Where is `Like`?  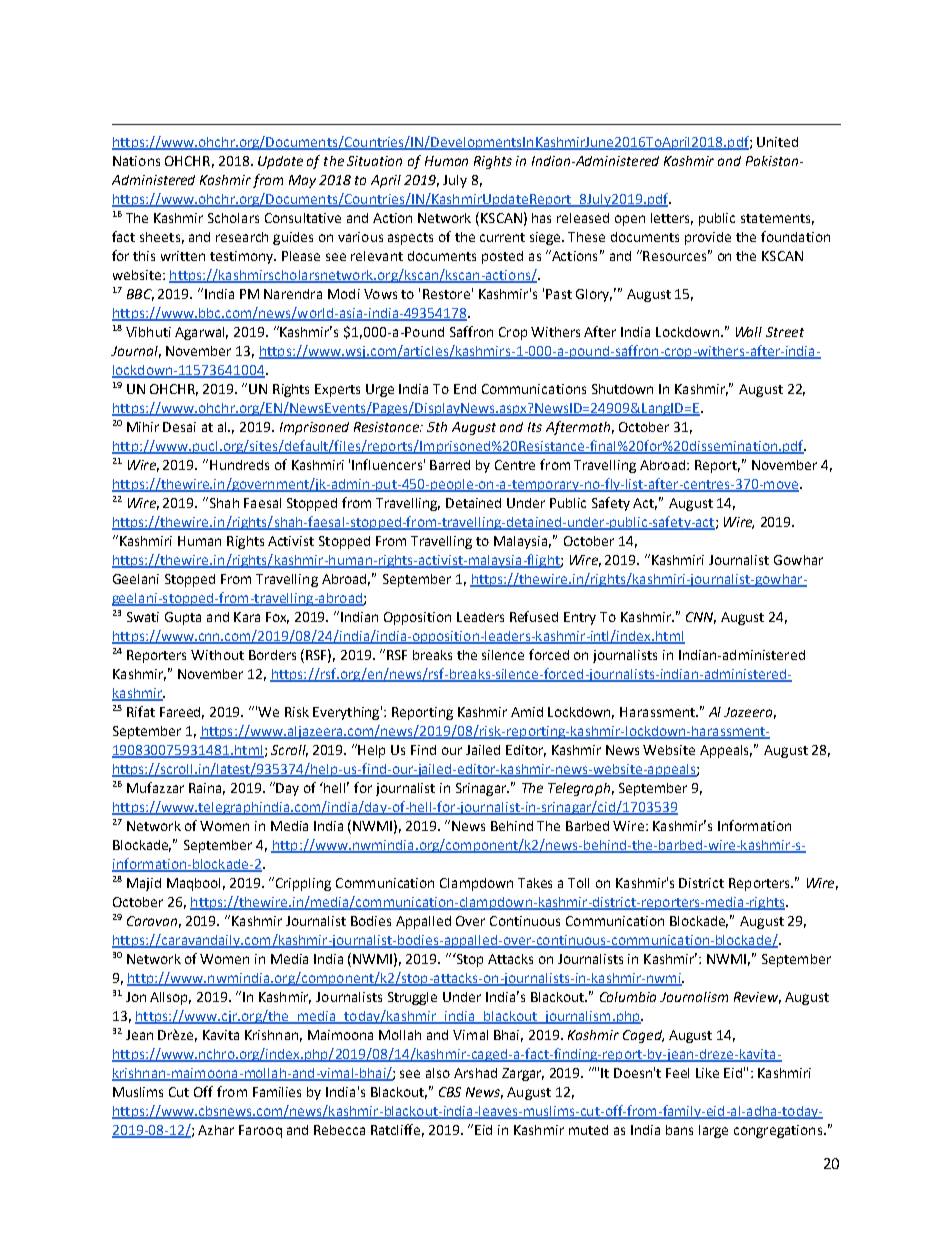
Like is located at coordinates (707, 1073).
